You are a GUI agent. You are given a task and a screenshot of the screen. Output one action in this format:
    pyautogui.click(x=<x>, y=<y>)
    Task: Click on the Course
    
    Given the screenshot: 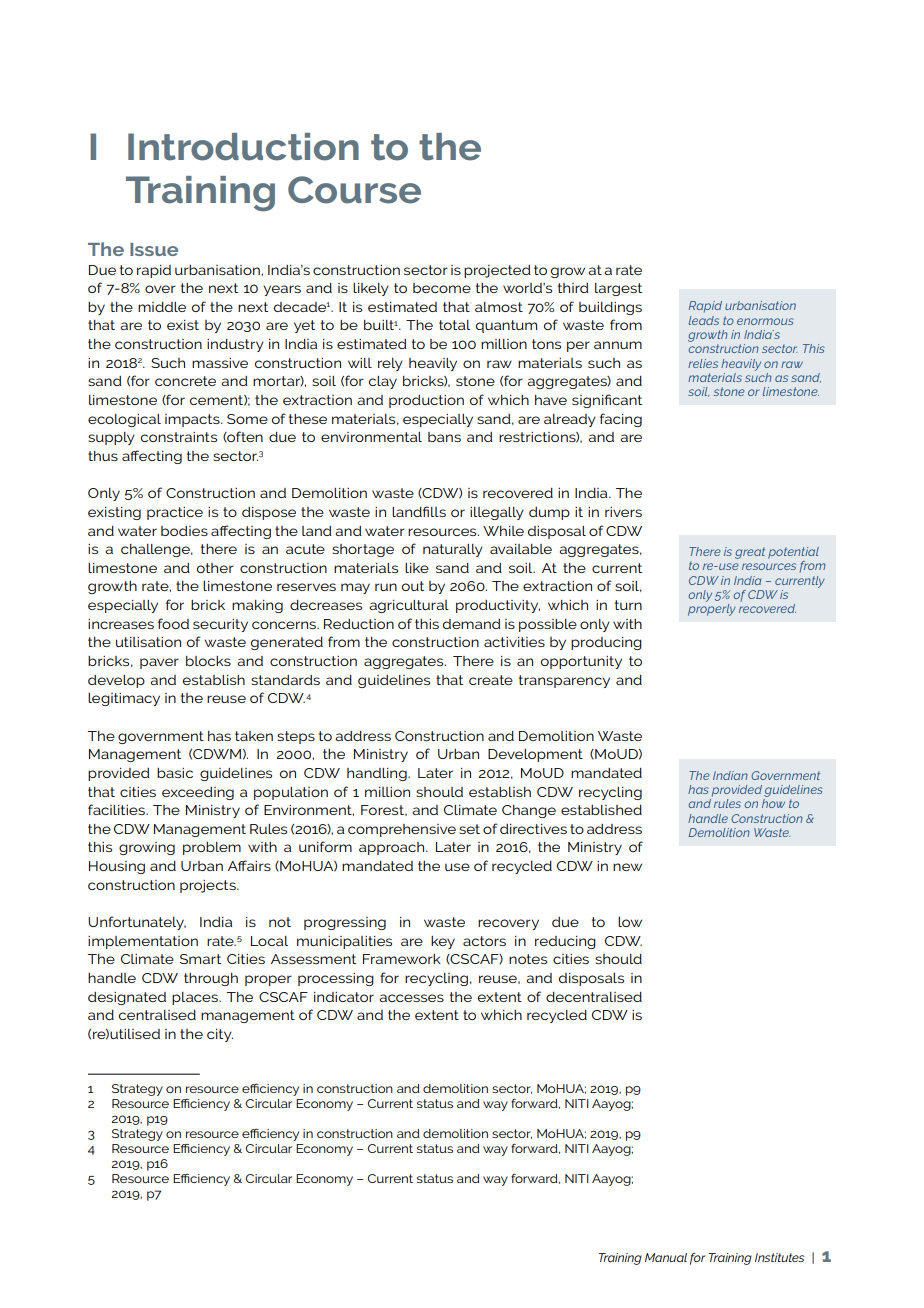 What is the action you would take?
    pyautogui.click(x=354, y=190)
